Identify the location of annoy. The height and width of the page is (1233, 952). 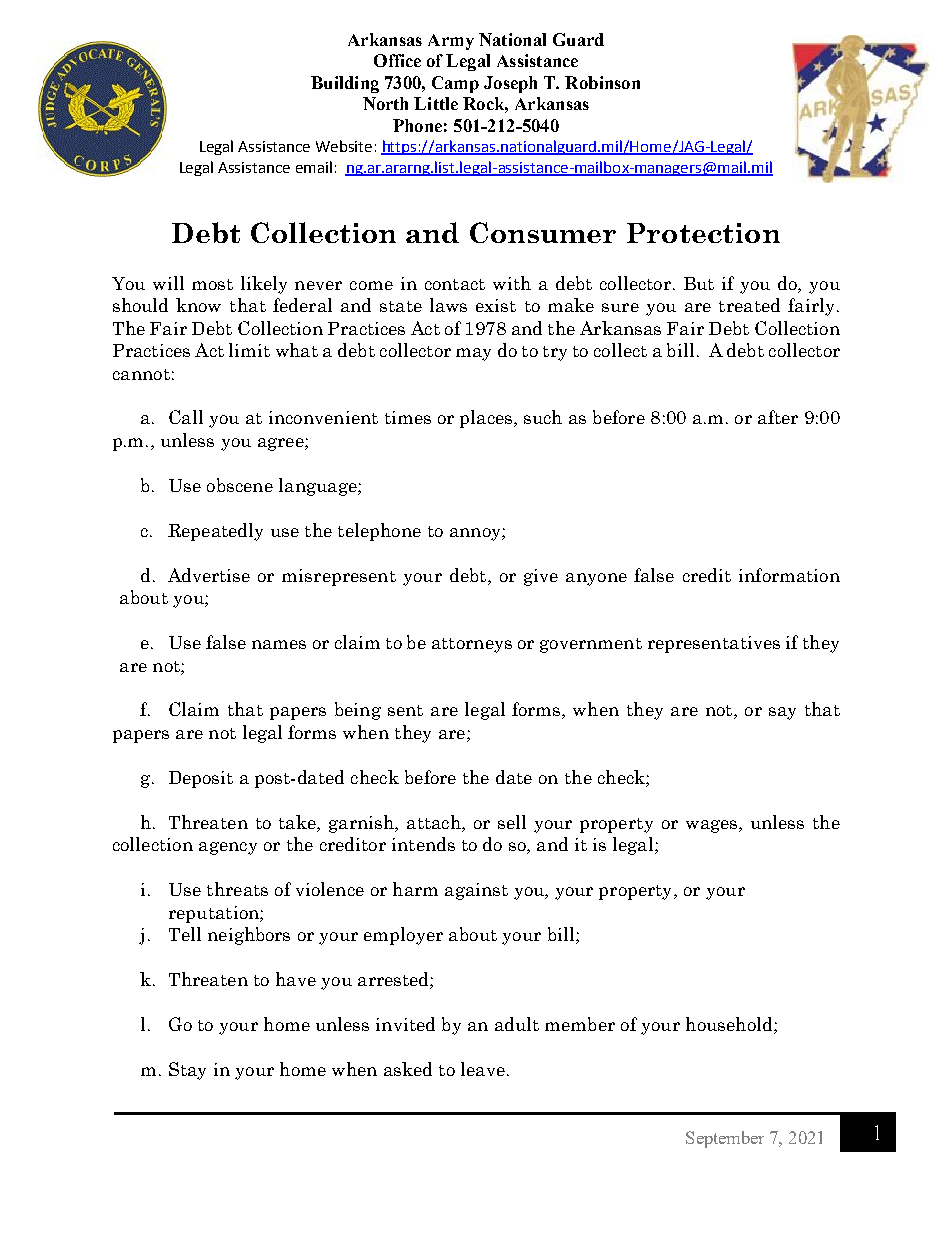
(476, 534).
